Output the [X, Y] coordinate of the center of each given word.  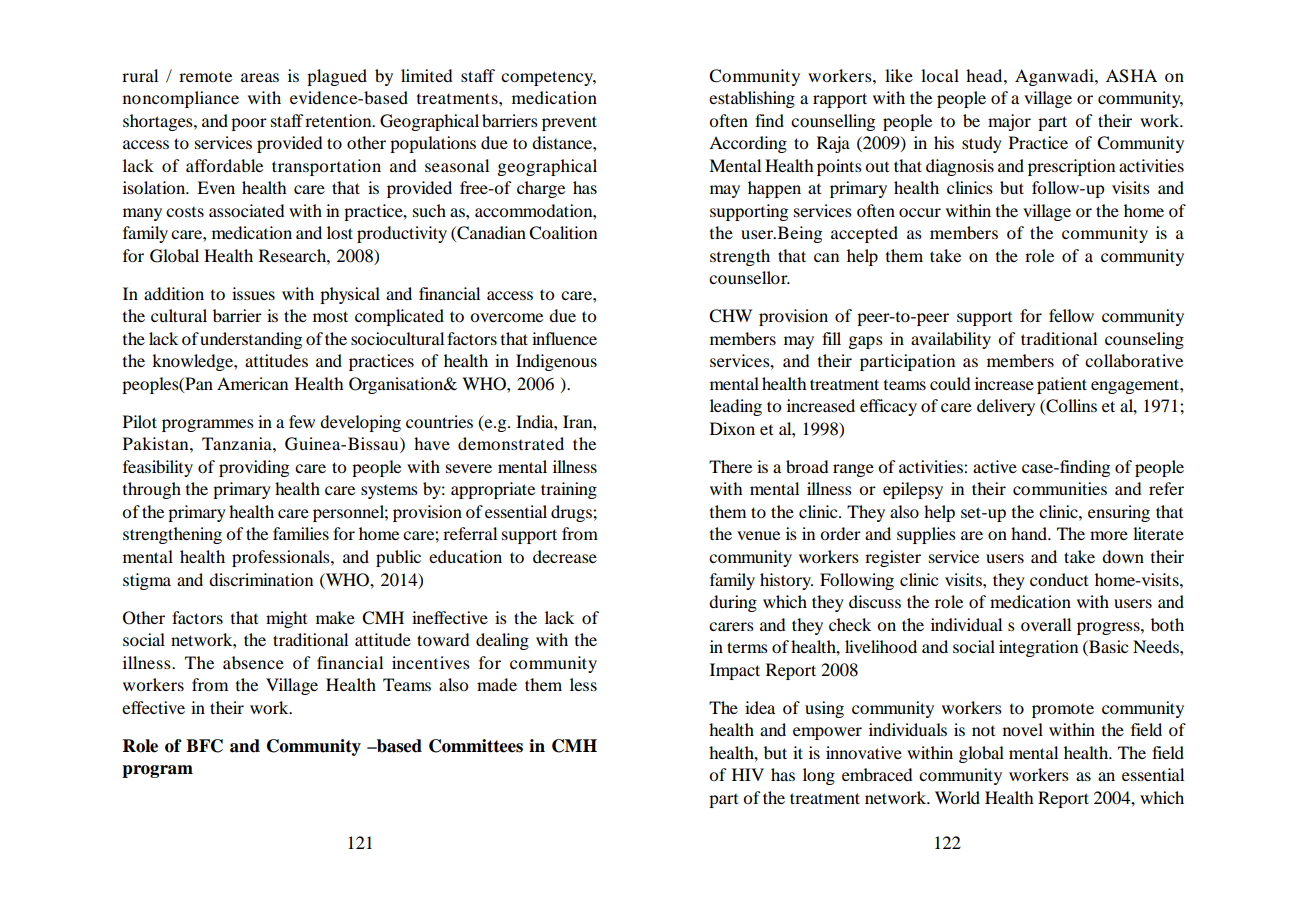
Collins [1070, 407]
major [1009, 122]
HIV [748, 774]
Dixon [732, 428]
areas [260, 77]
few [302, 421]
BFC [204, 746]
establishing [752, 99]
